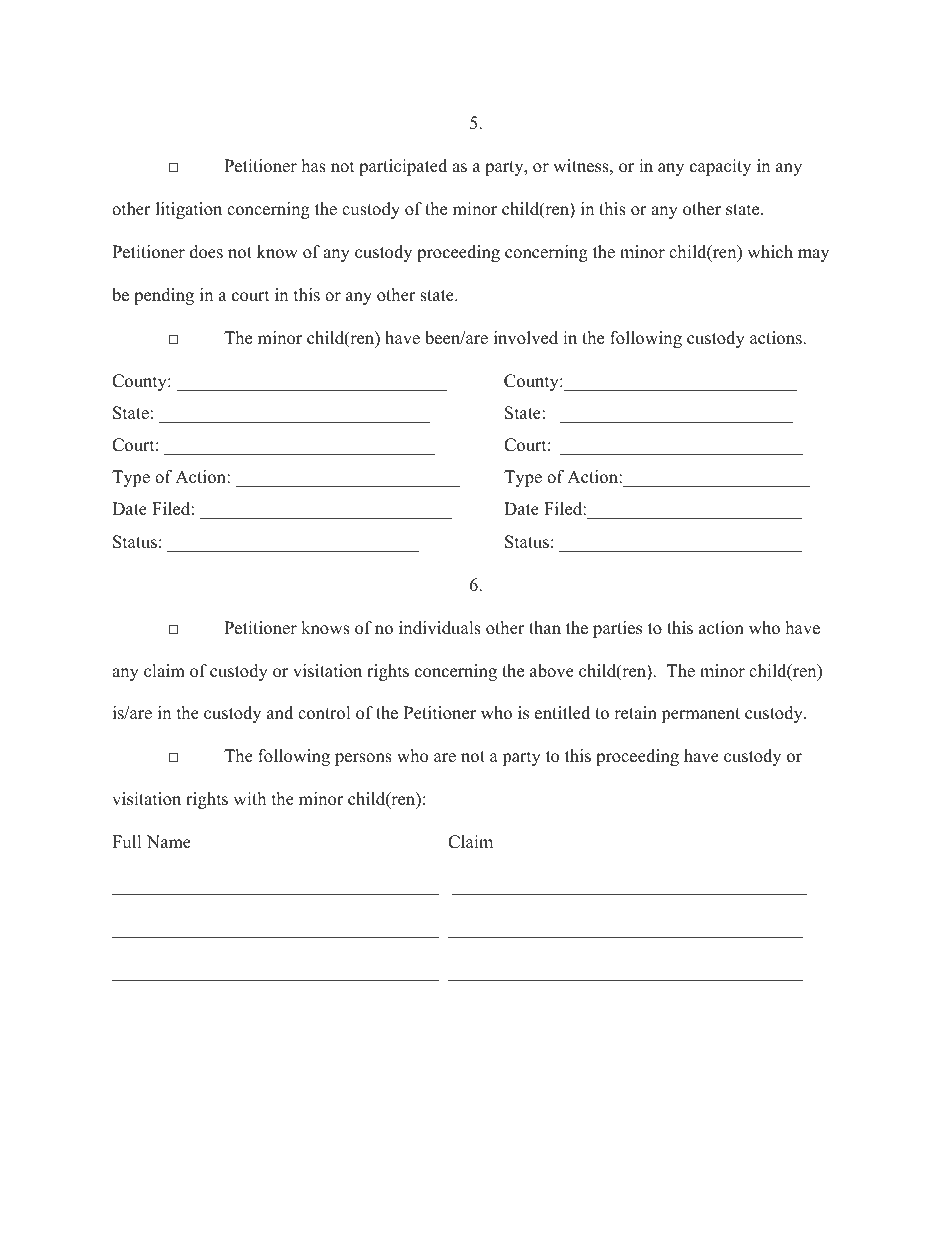  Describe the element at coordinates (189, 210) in the page. I see `litigation` at that location.
